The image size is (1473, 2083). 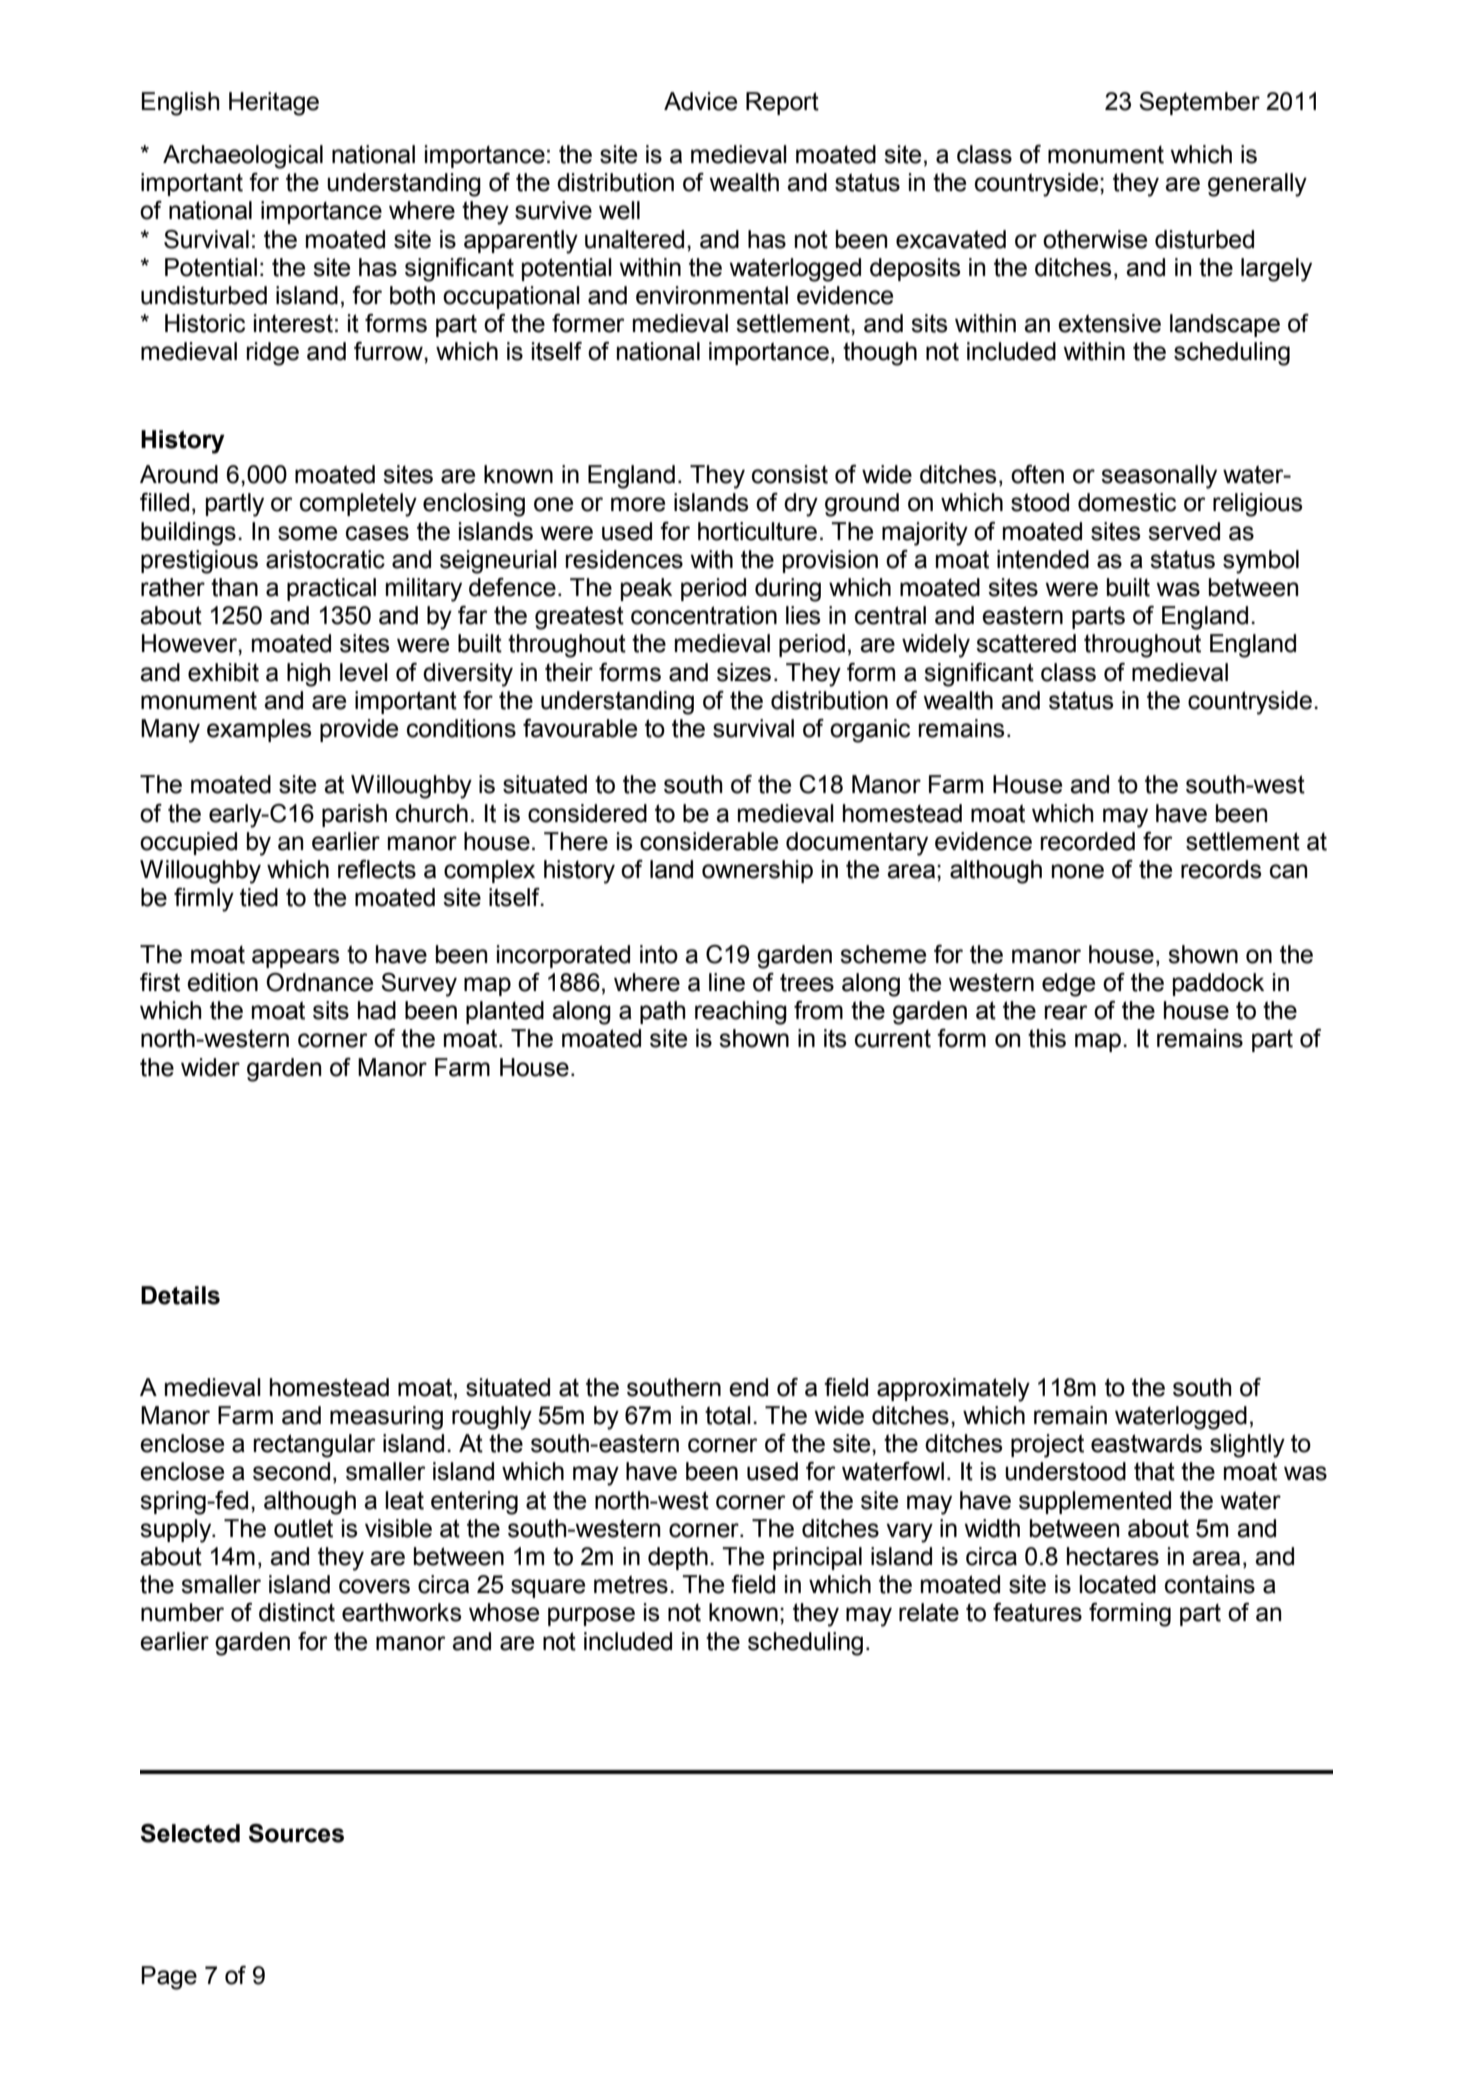 What do you see at coordinates (591, 1616) in the screenshot?
I see `purpose` at bounding box center [591, 1616].
